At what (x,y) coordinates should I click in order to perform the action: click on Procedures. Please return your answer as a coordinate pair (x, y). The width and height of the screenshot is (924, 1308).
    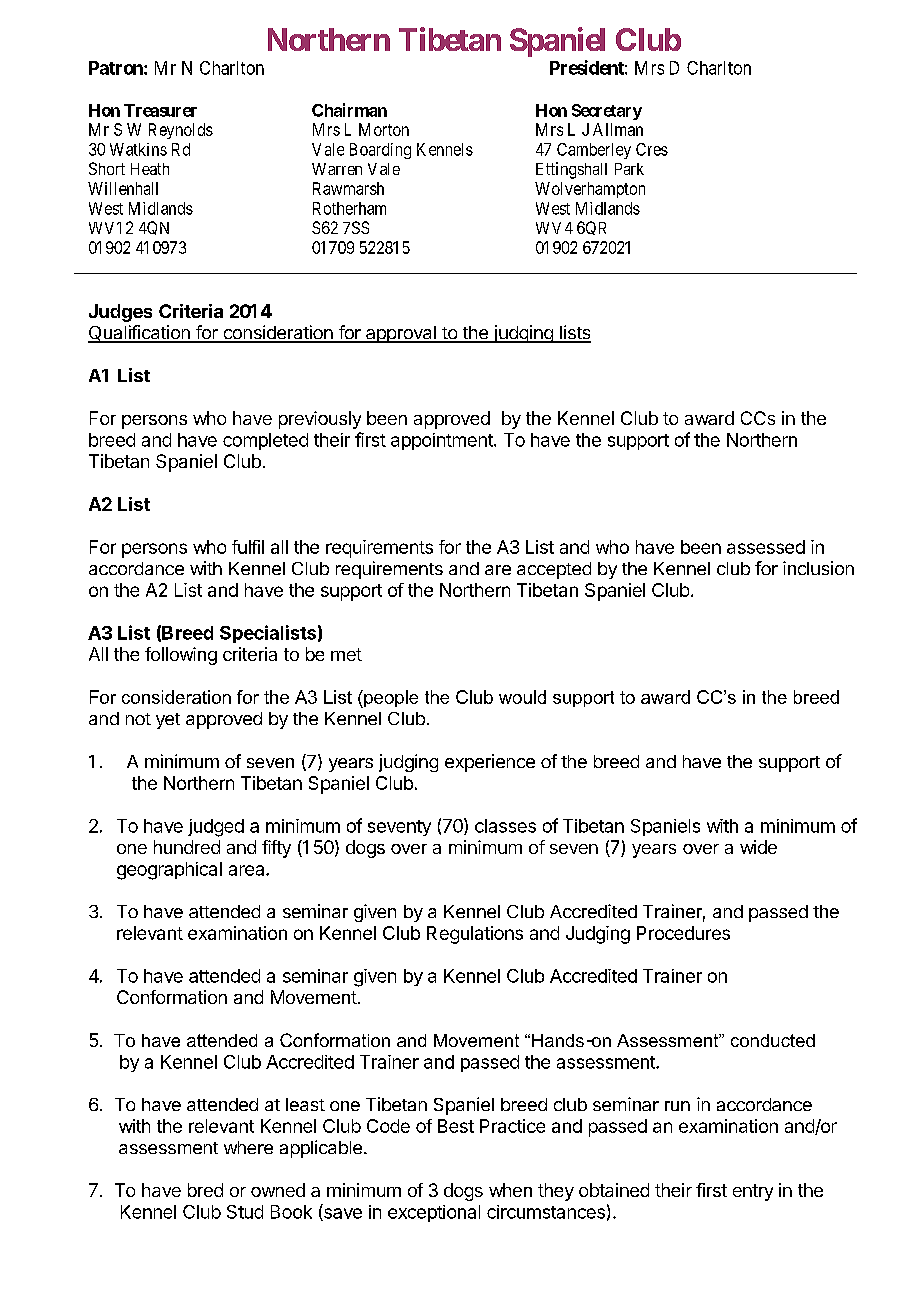
    Looking at the image, I should click on (683, 933).
